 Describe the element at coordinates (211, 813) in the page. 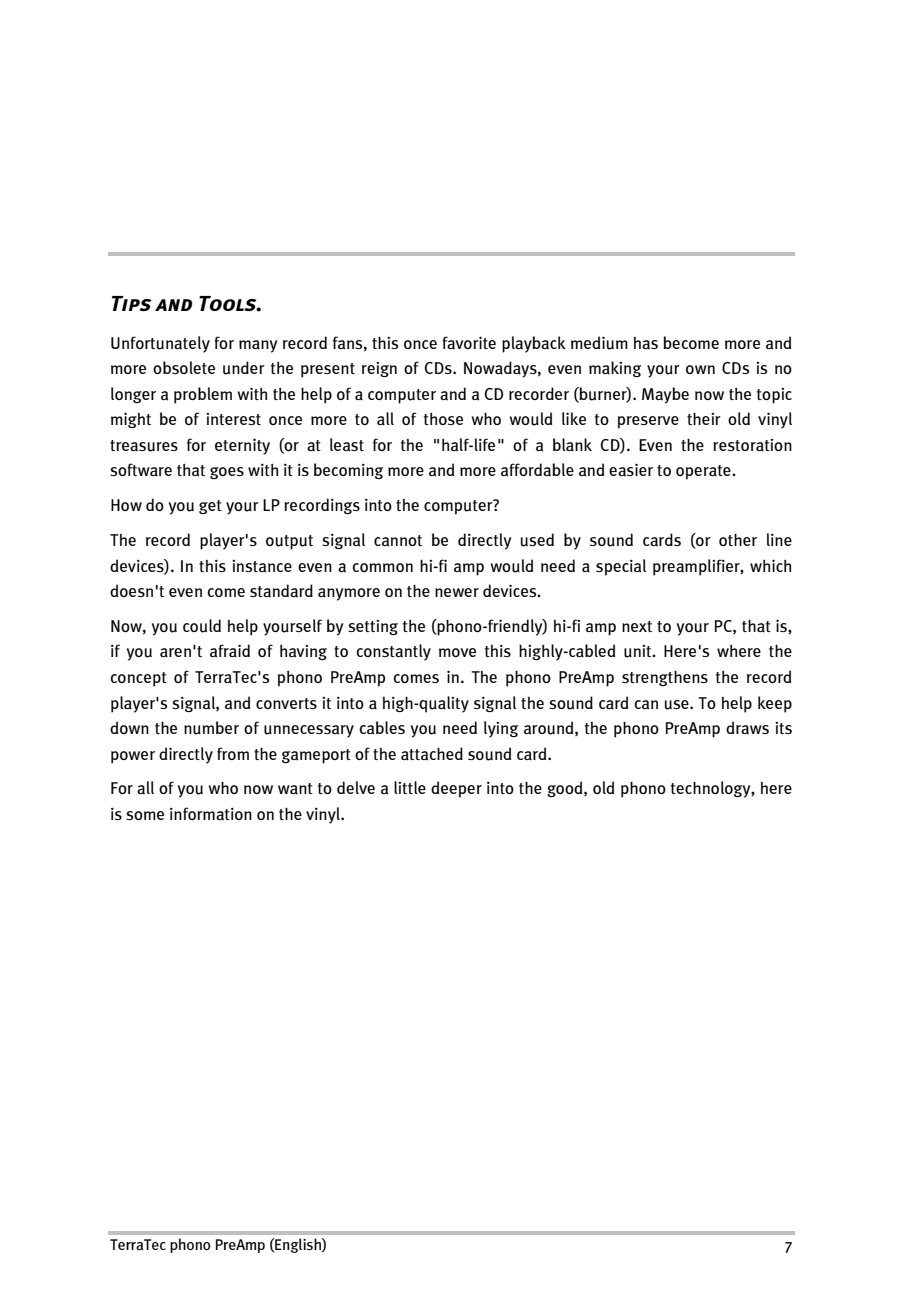

I see `information` at that location.
